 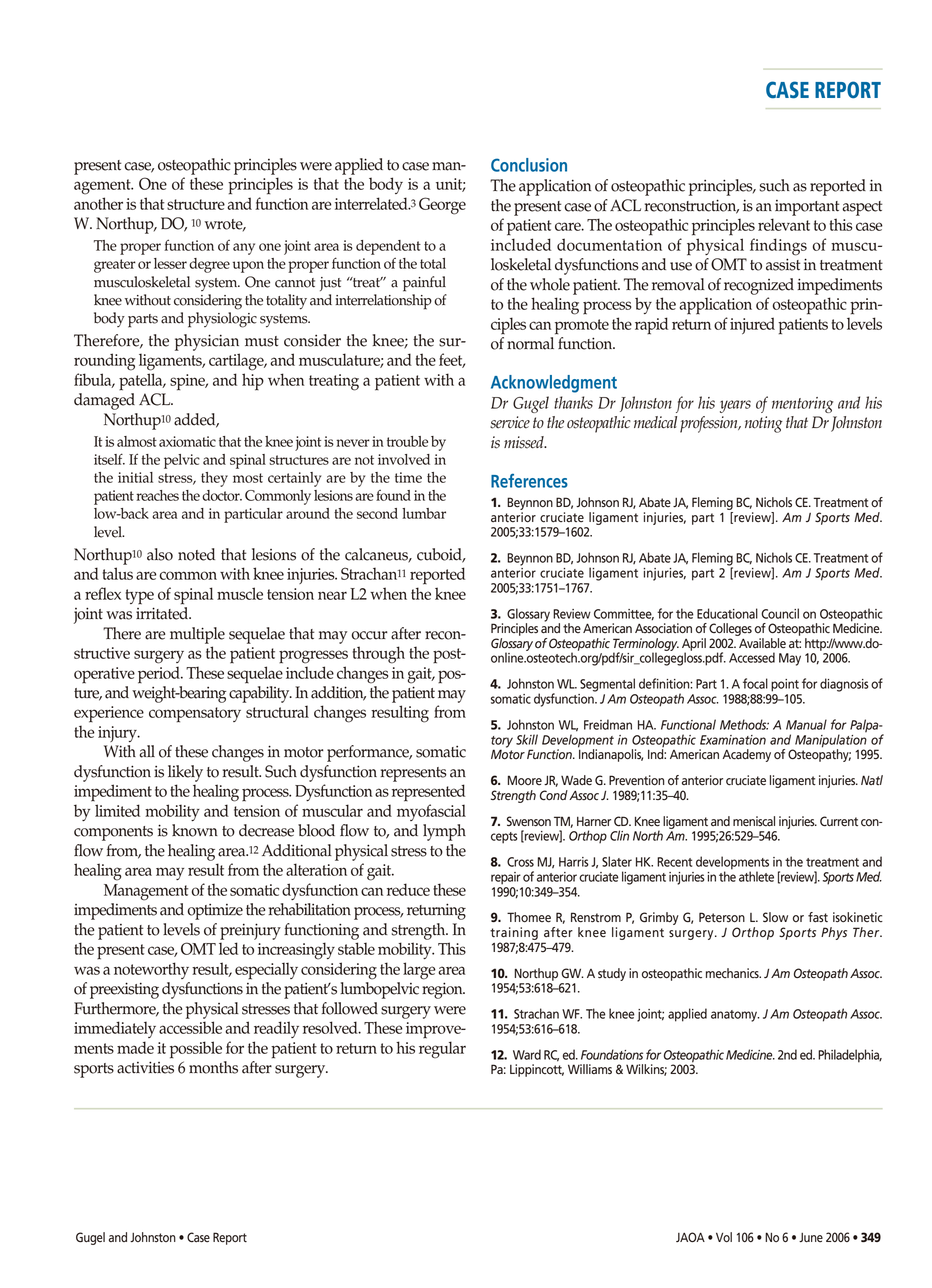 I want to click on any, so click(x=244, y=249).
